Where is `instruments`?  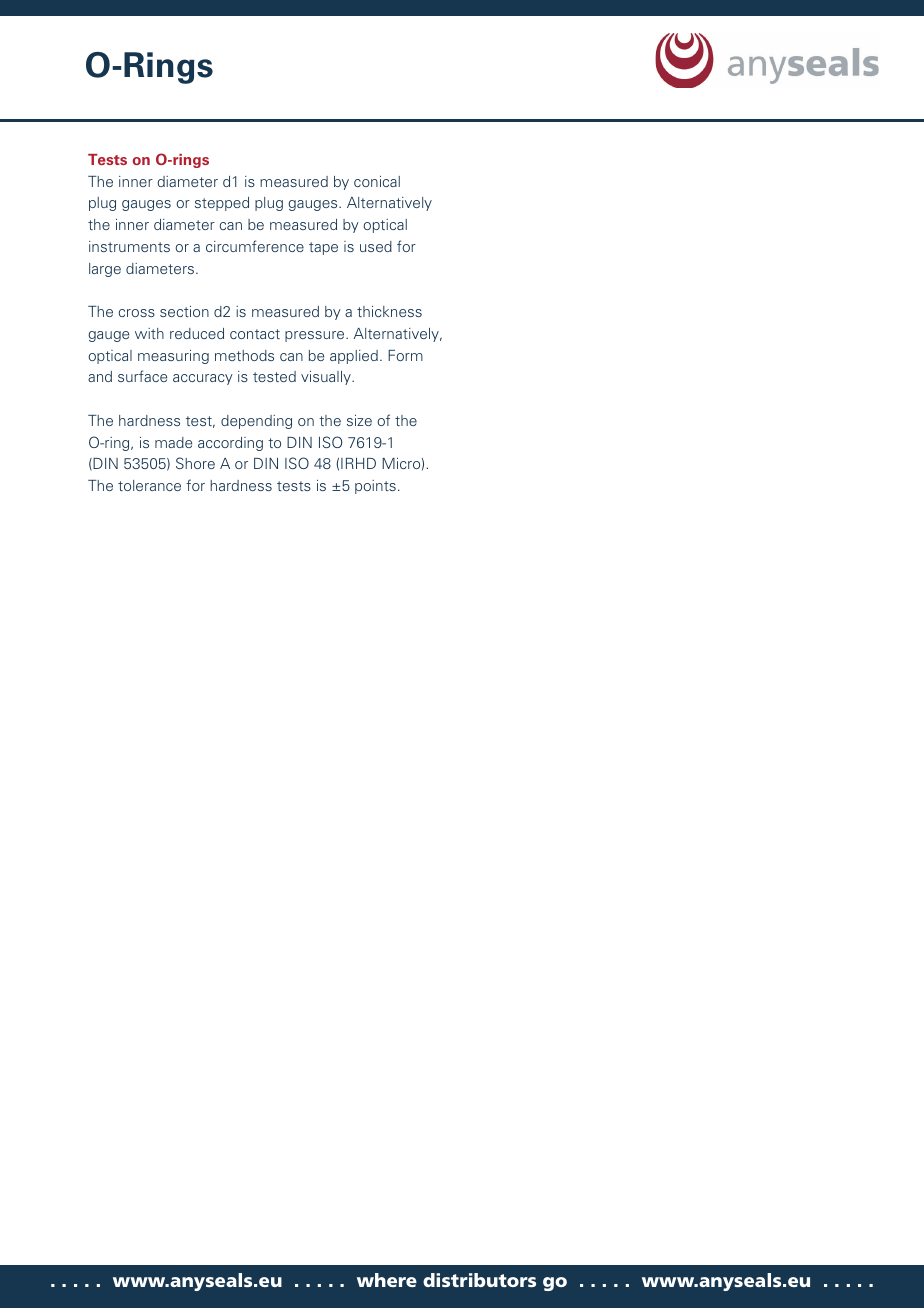 instruments is located at coordinates (129, 246).
